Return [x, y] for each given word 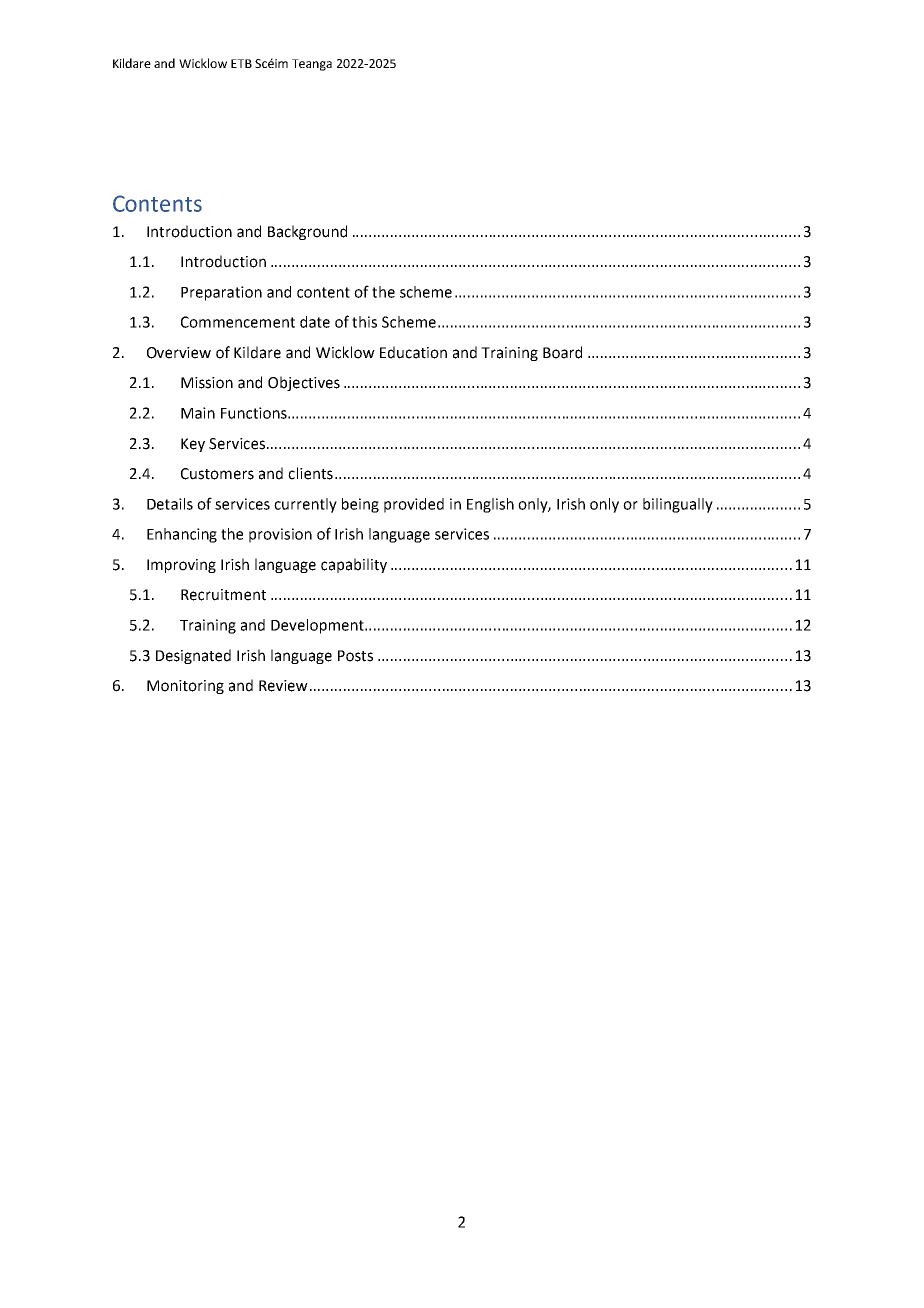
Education [413, 352]
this [364, 322]
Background [307, 232]
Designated [193, 656]
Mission [207, 383]
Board [562, 352]
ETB [241, 63]
